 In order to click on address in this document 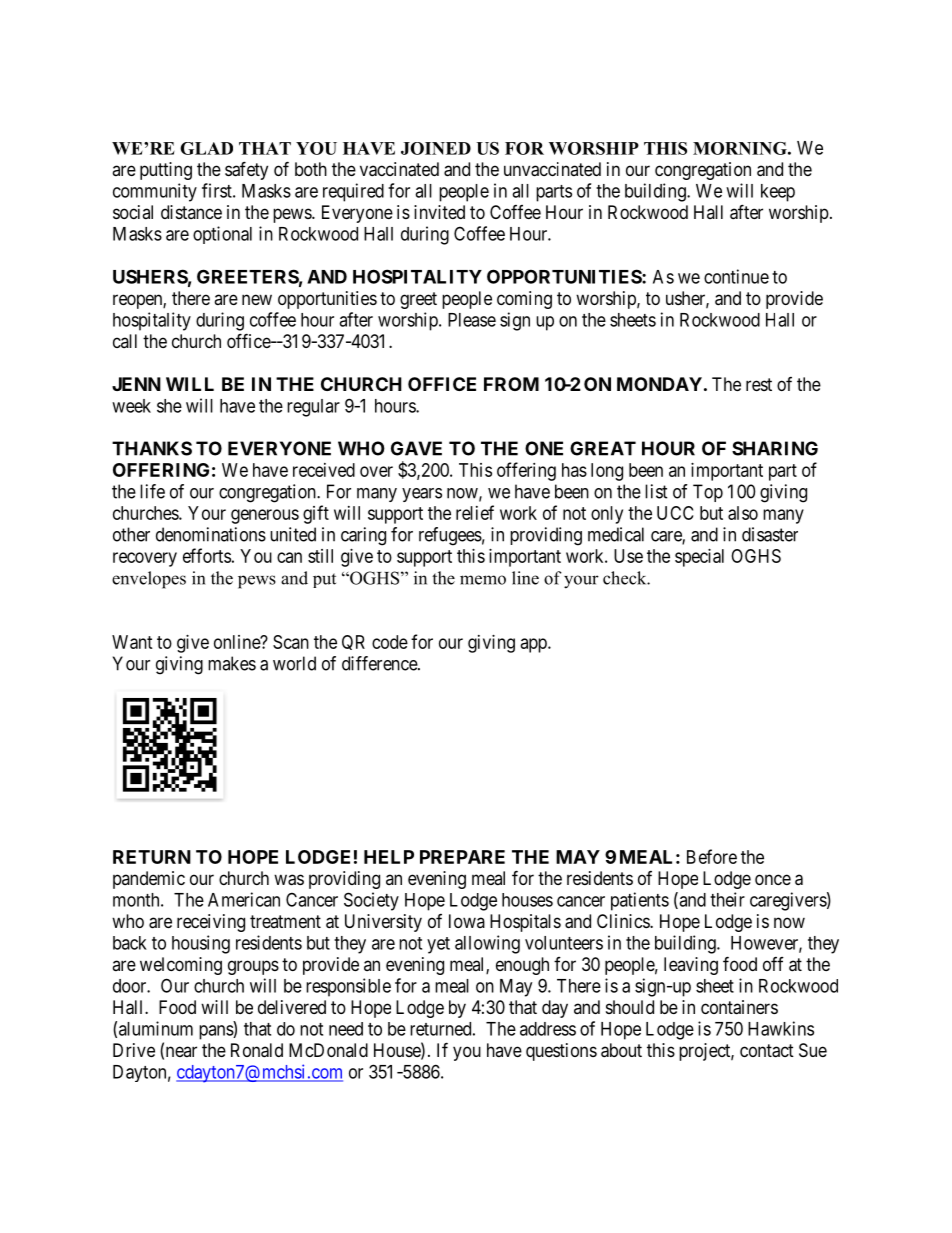, I will do `click(548, 1029)`.
